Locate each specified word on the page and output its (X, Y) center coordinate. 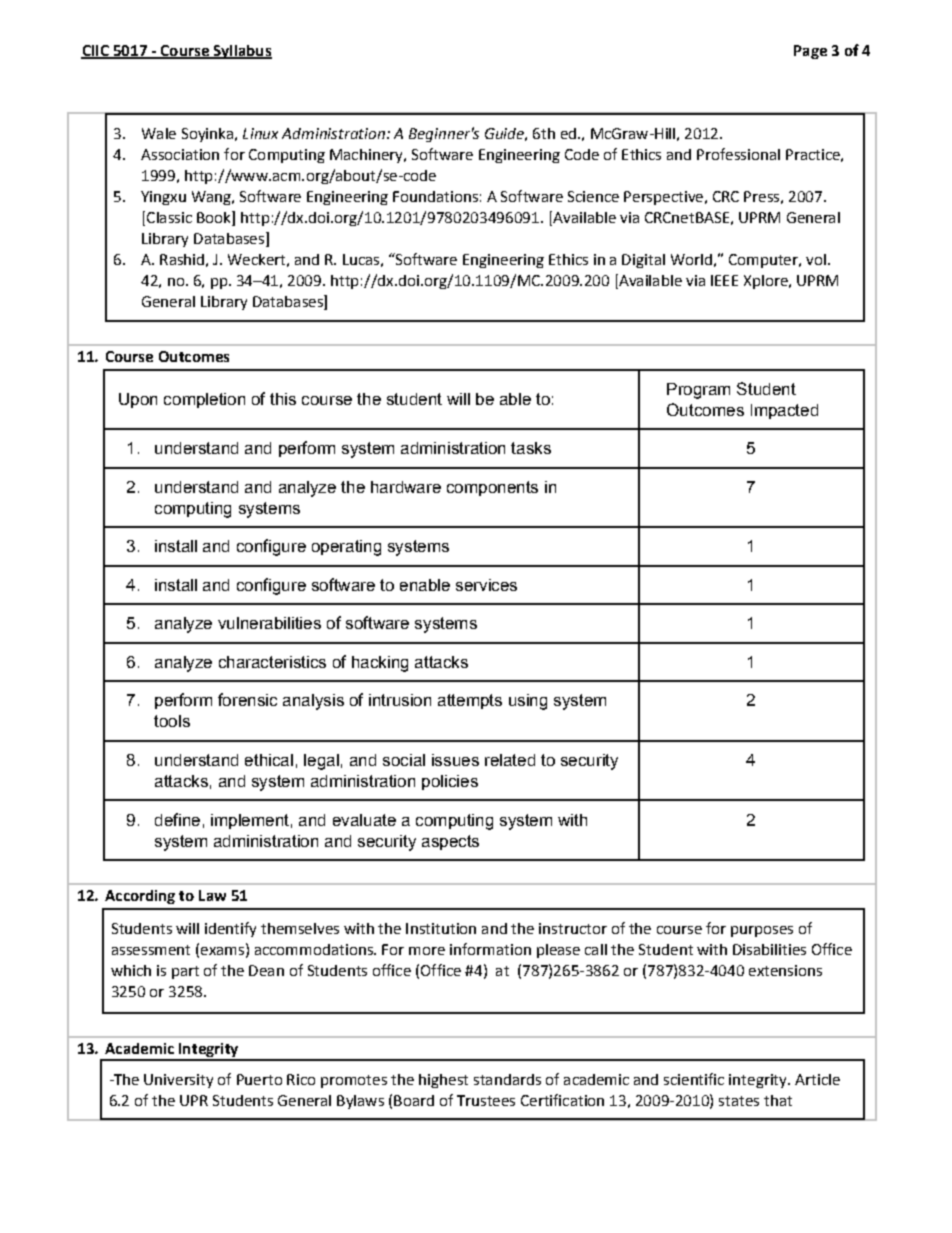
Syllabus (241, 52)
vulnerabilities (269, 623)
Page (810, 52)
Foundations (435, 196)
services (486, 585)
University (178, 1081)
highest (443, 1081)
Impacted (784, 411)
